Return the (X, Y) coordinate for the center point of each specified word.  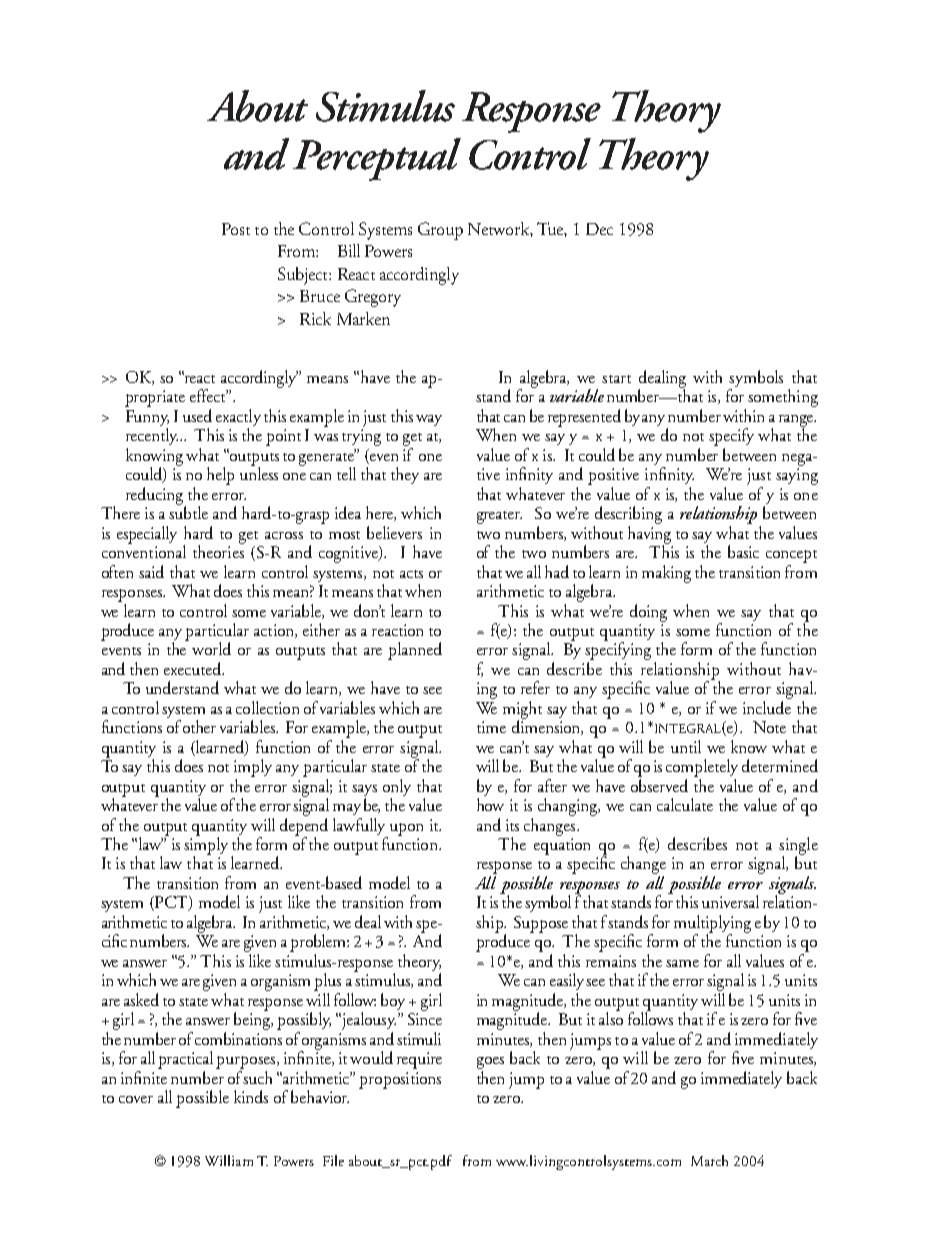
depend (304, 826)
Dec (599, 229)
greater (499, 517)
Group (440, 231)
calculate (685, 804)
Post (236, 229)
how (490, 804)
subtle (188, 511)
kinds (251, 1096)
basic (743, 551)
